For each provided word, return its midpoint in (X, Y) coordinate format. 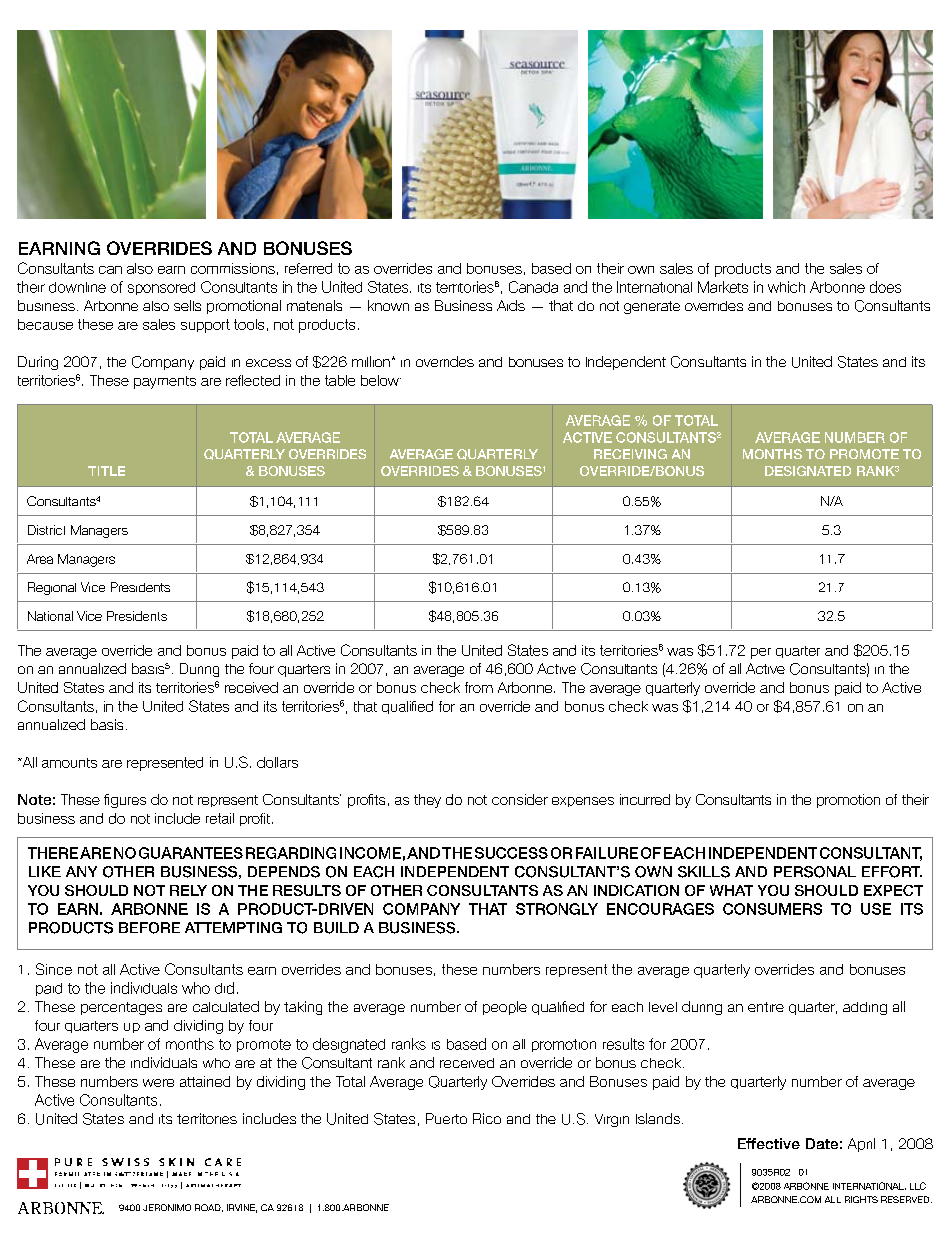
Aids (511, 305)
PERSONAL (815, 872)
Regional (52, 588)
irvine (242, 1208)
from (479, 687)
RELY (188, 890)
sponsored (161, 288)
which (786, 287)
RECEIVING (630, 454)
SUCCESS (511, 853)
